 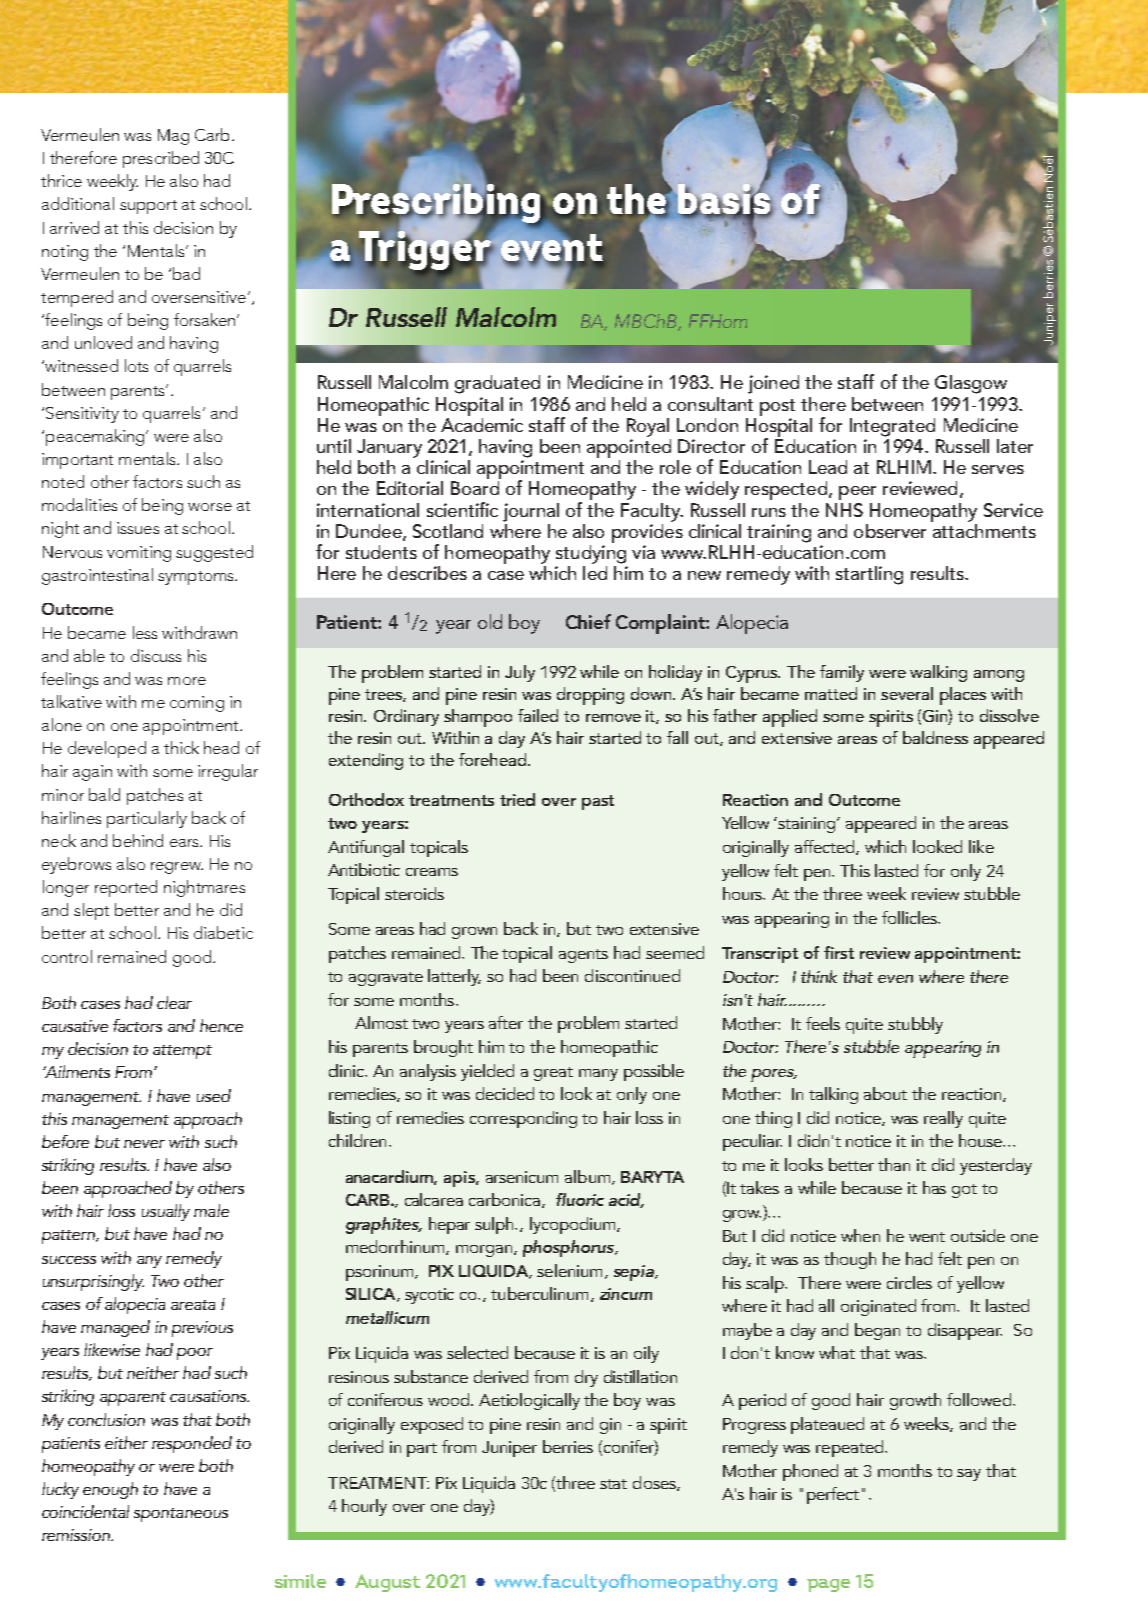 I want to click on affected, so click(x=826, y=847).
